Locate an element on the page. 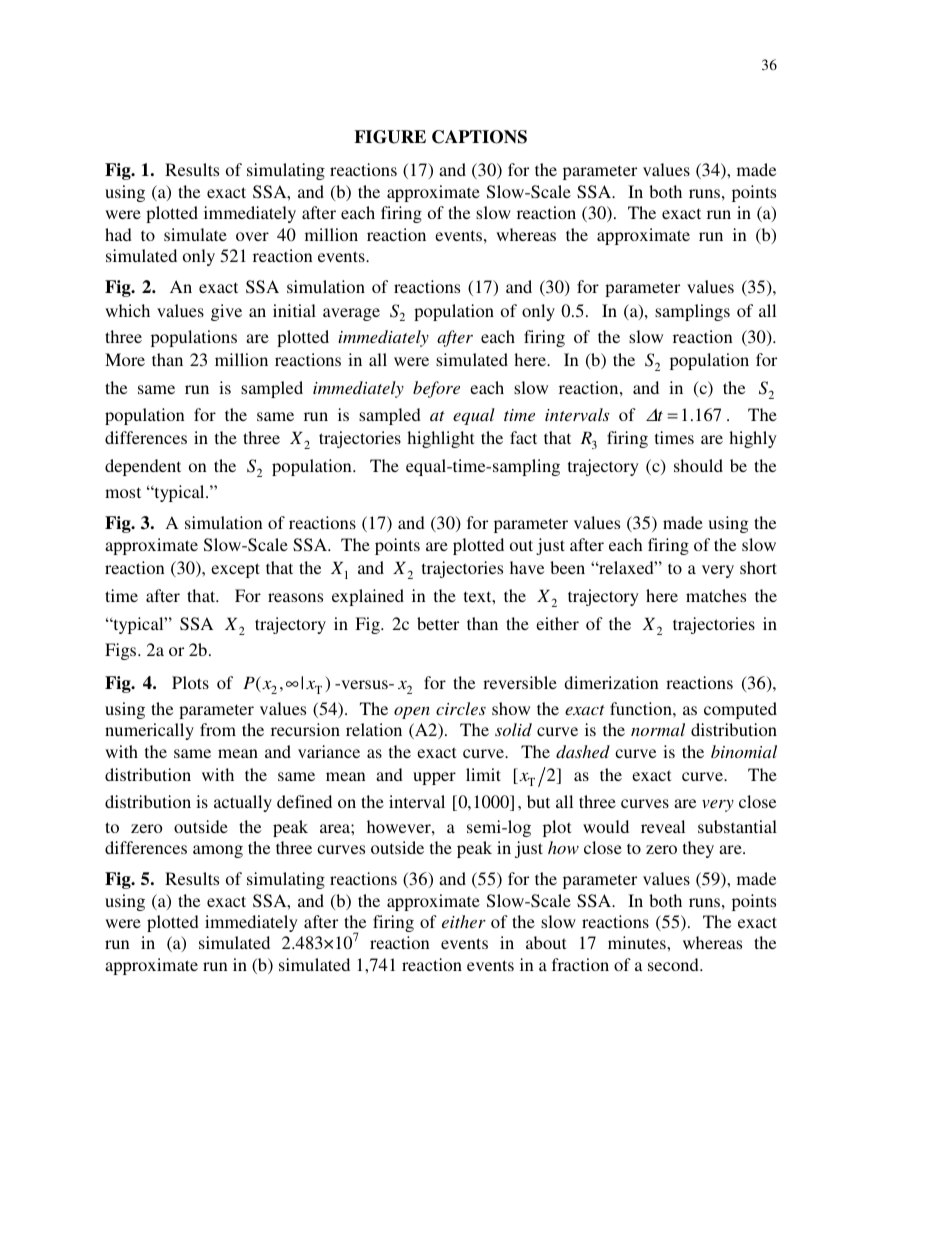 This document has height=1233, width=952. More is located at coordinates (125, 359).
